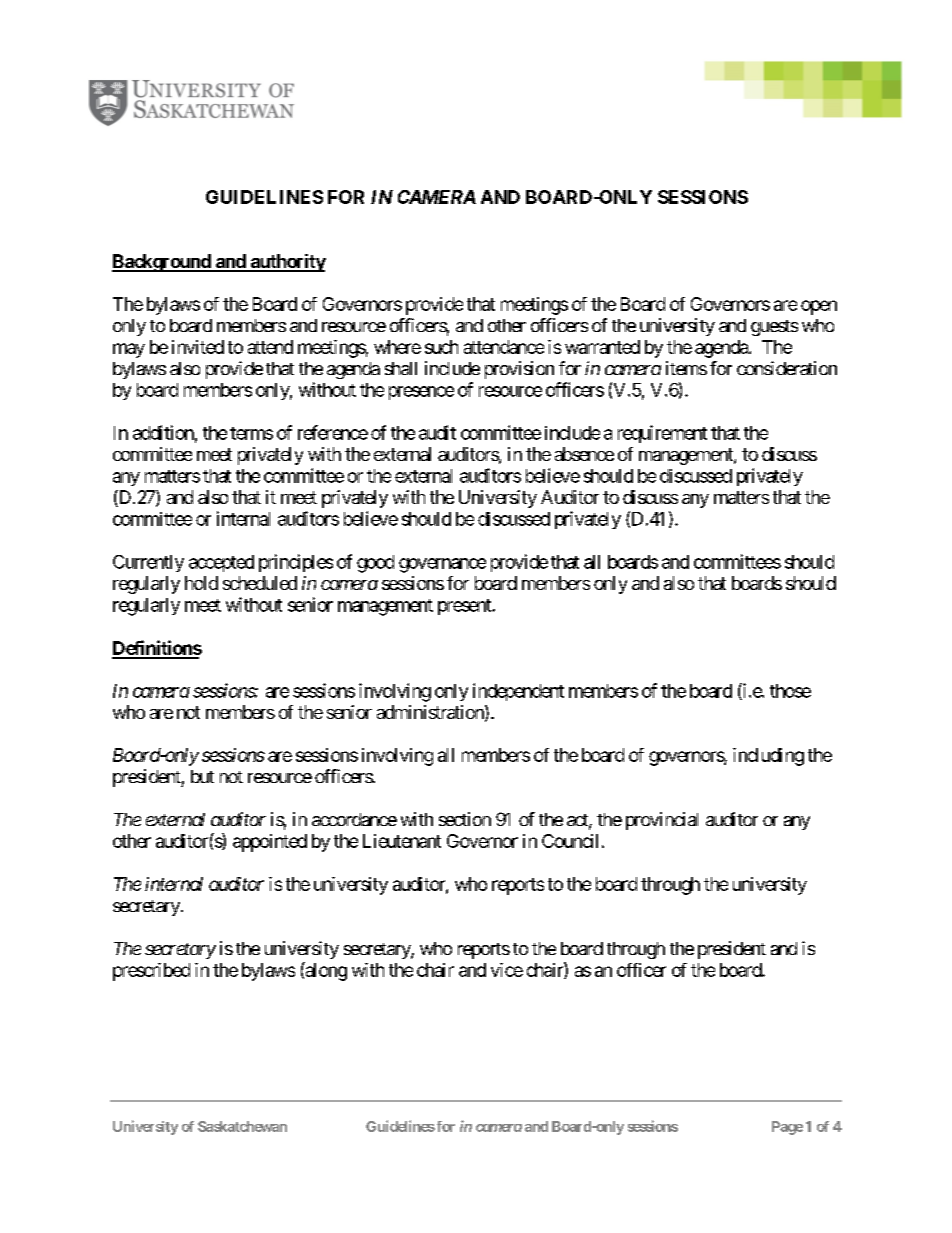 This screenshot has width=952, height=1233. I want to click on section, so click(465, 819).
